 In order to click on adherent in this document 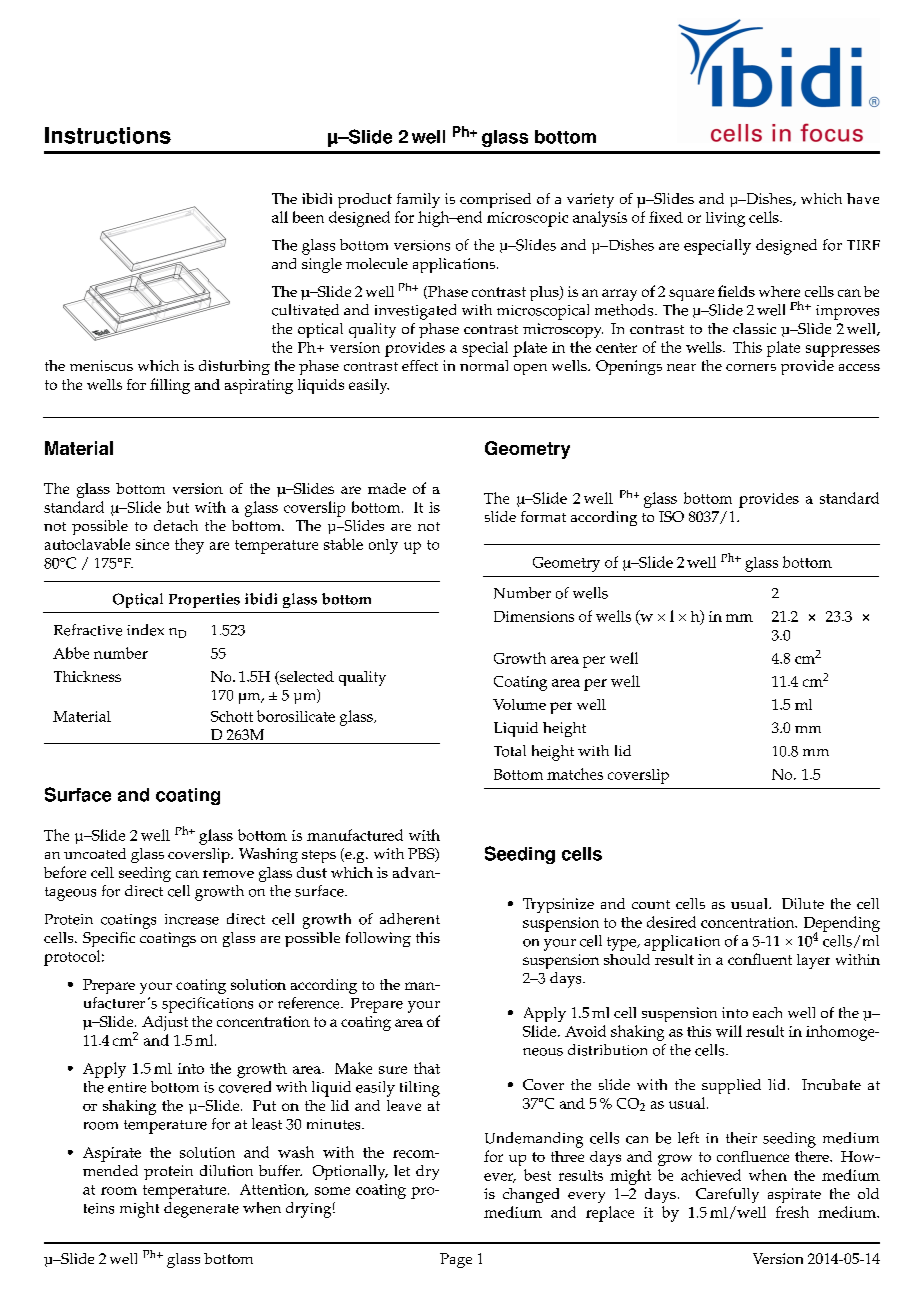, I will do `click(410, 919)`.
